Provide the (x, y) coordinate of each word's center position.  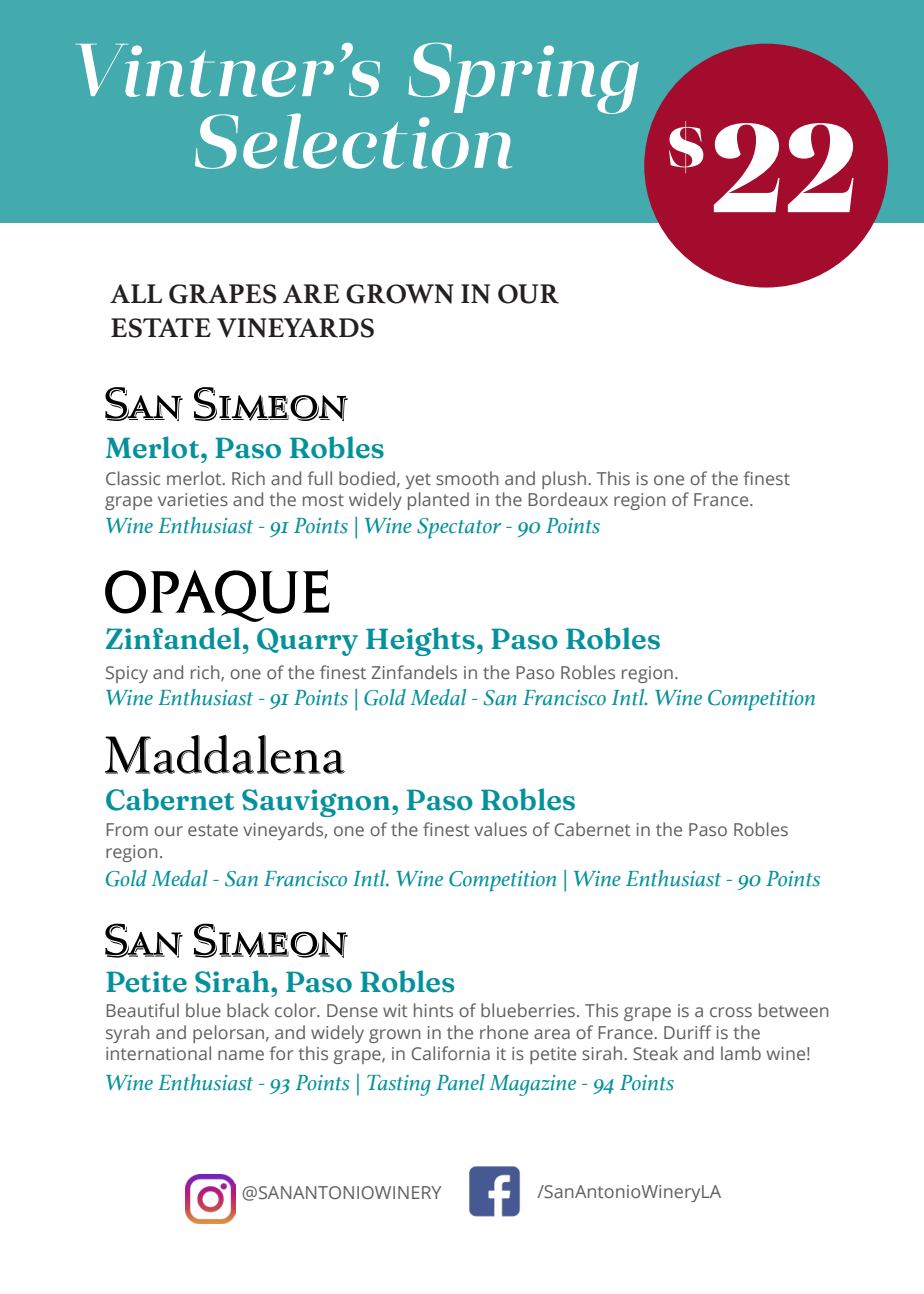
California (450, 1053)
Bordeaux (568, 499)
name (241, 1055)
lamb (741, 1053)
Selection (353, 140)
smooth (467, 478)
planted (438, 501)
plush (564, 480)
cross (731, 1012)
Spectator (459, 528)
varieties (193, 500)
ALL (136, 293)
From (127, 829)
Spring (523, 78)
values (500, 829)
